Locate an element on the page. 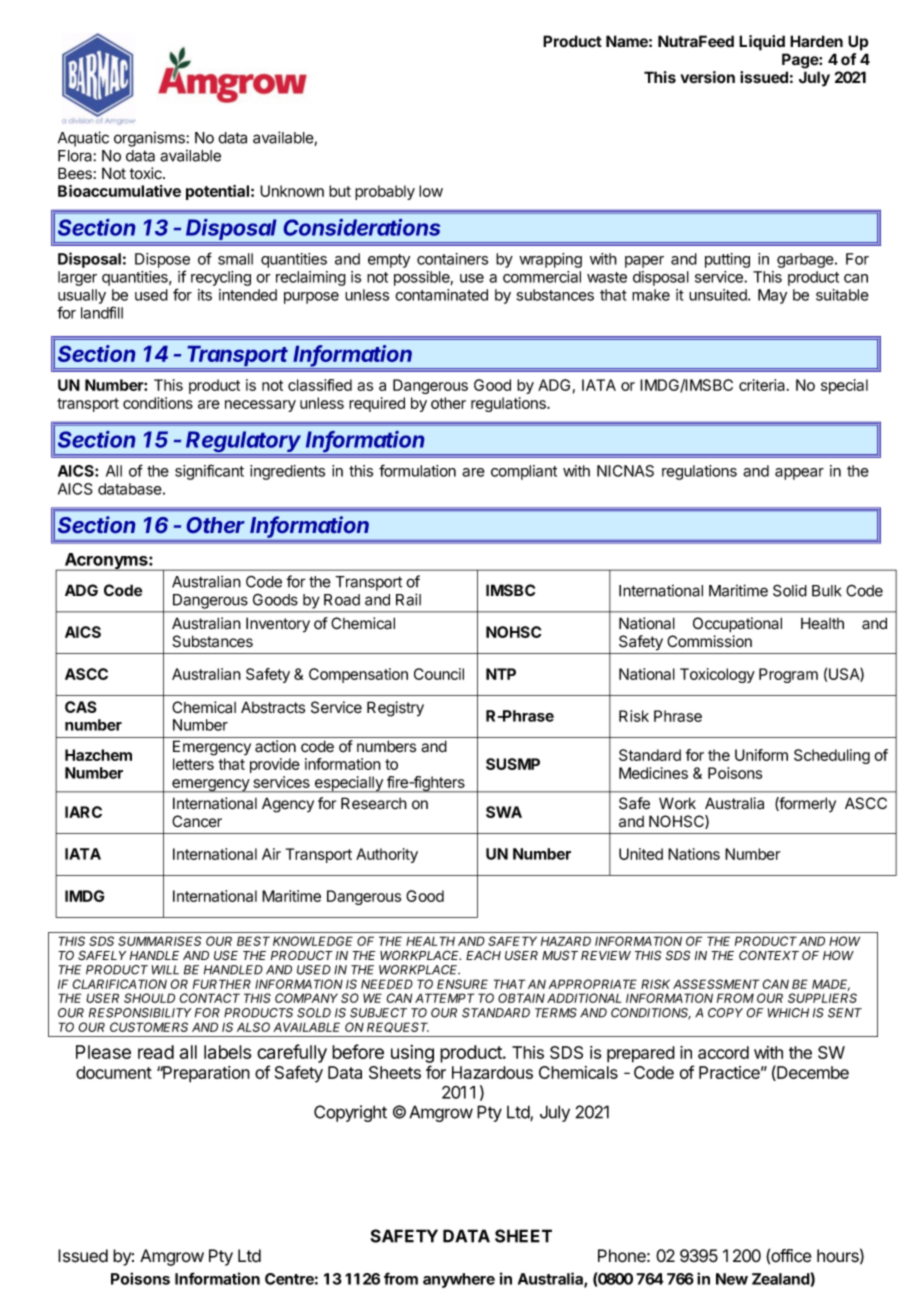 This image has height=1308, width=924. version is located at coordinates (707, 77).
